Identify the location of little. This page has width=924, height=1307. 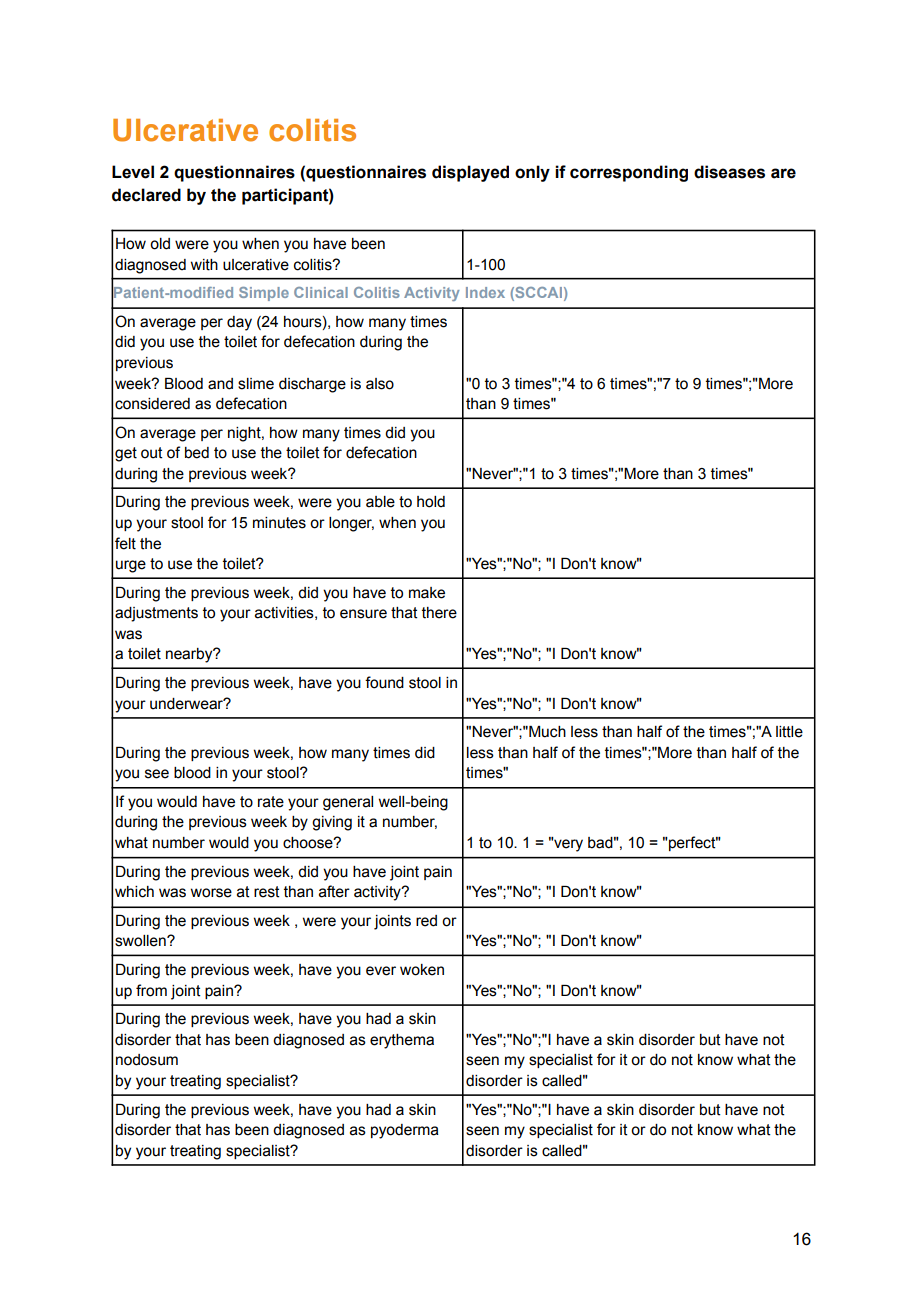
(789, 732).
